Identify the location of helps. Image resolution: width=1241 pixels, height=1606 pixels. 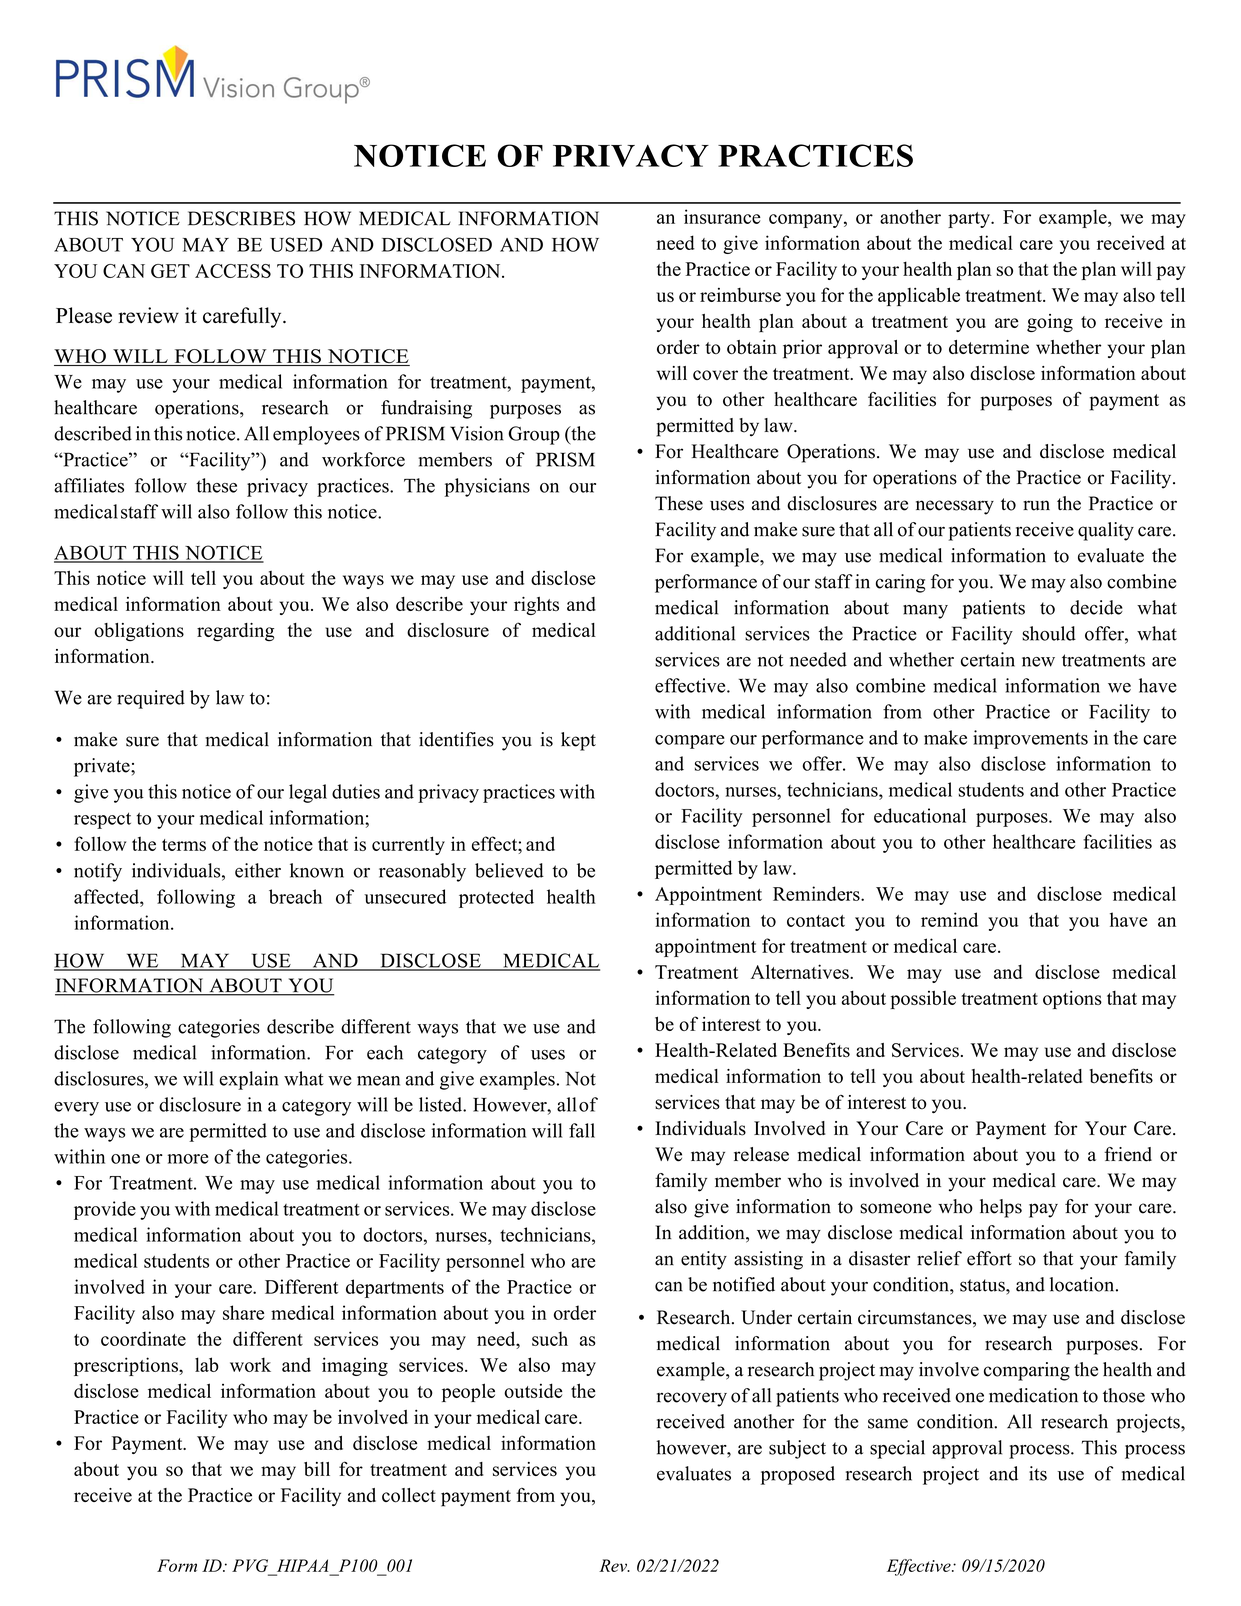
(1001, 1208).
